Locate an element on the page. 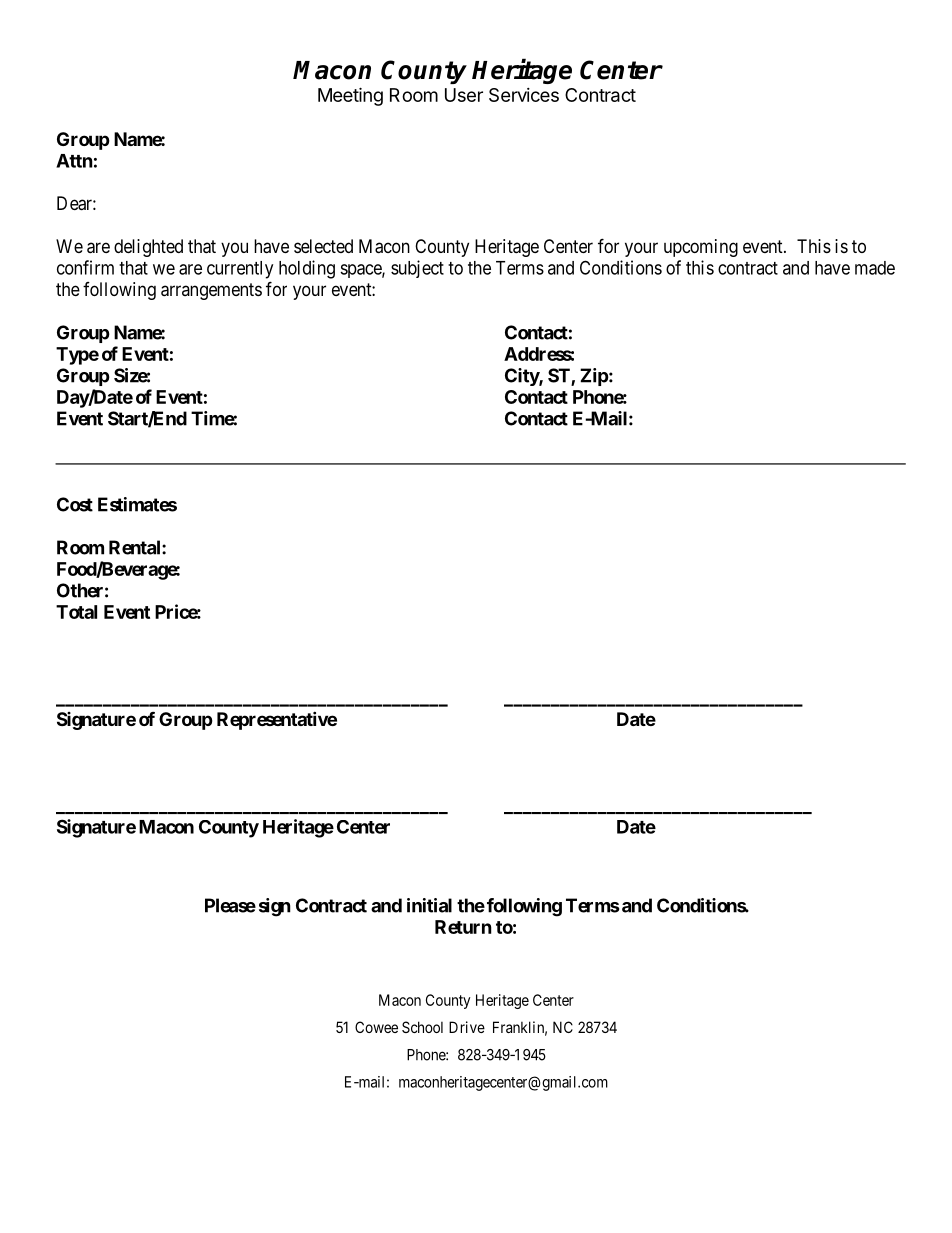 This document has height=1233, width=952. Attn is located at coordinates (74, 161).
